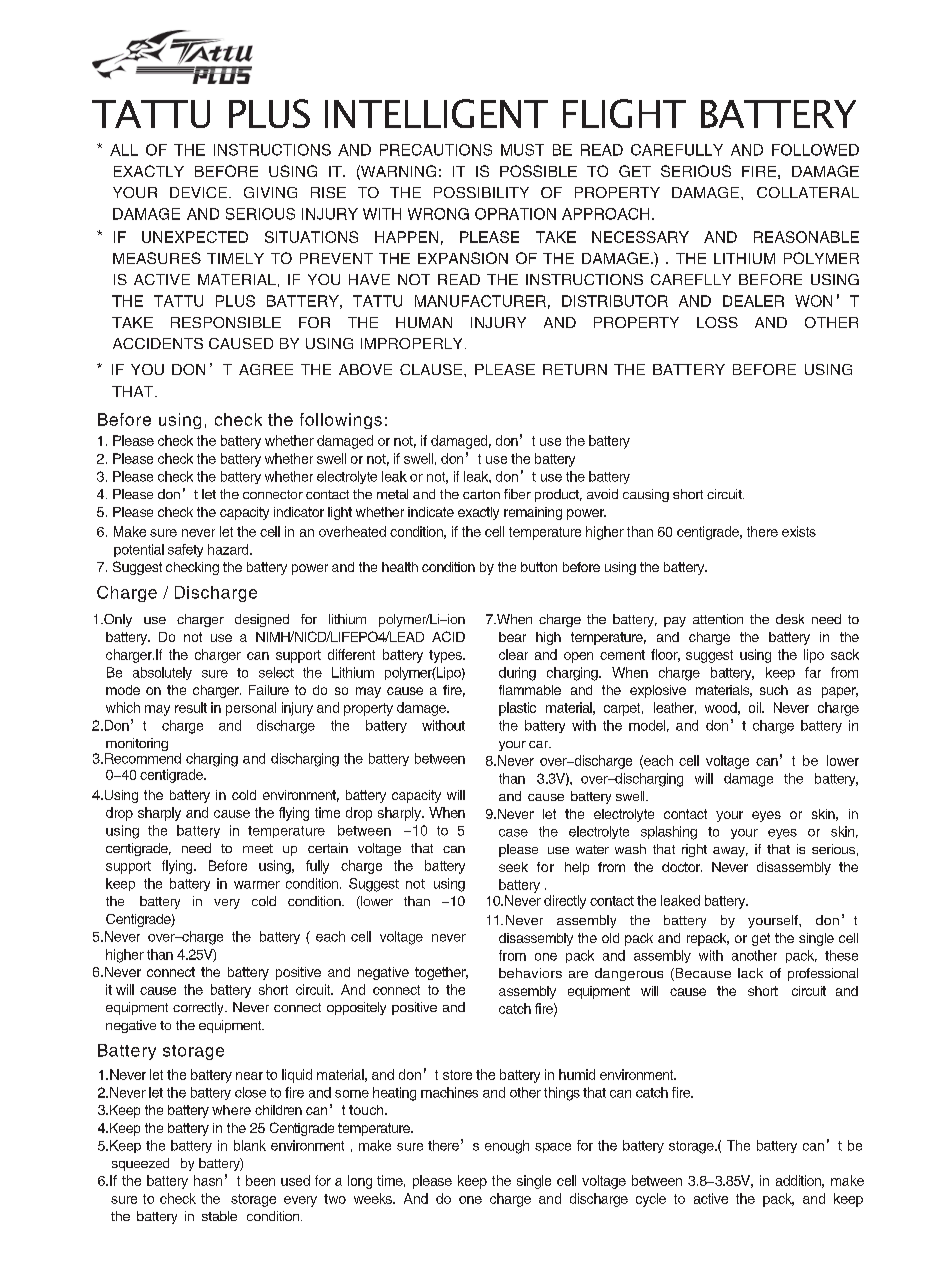  I want to click on clear, so click(513, 654).
